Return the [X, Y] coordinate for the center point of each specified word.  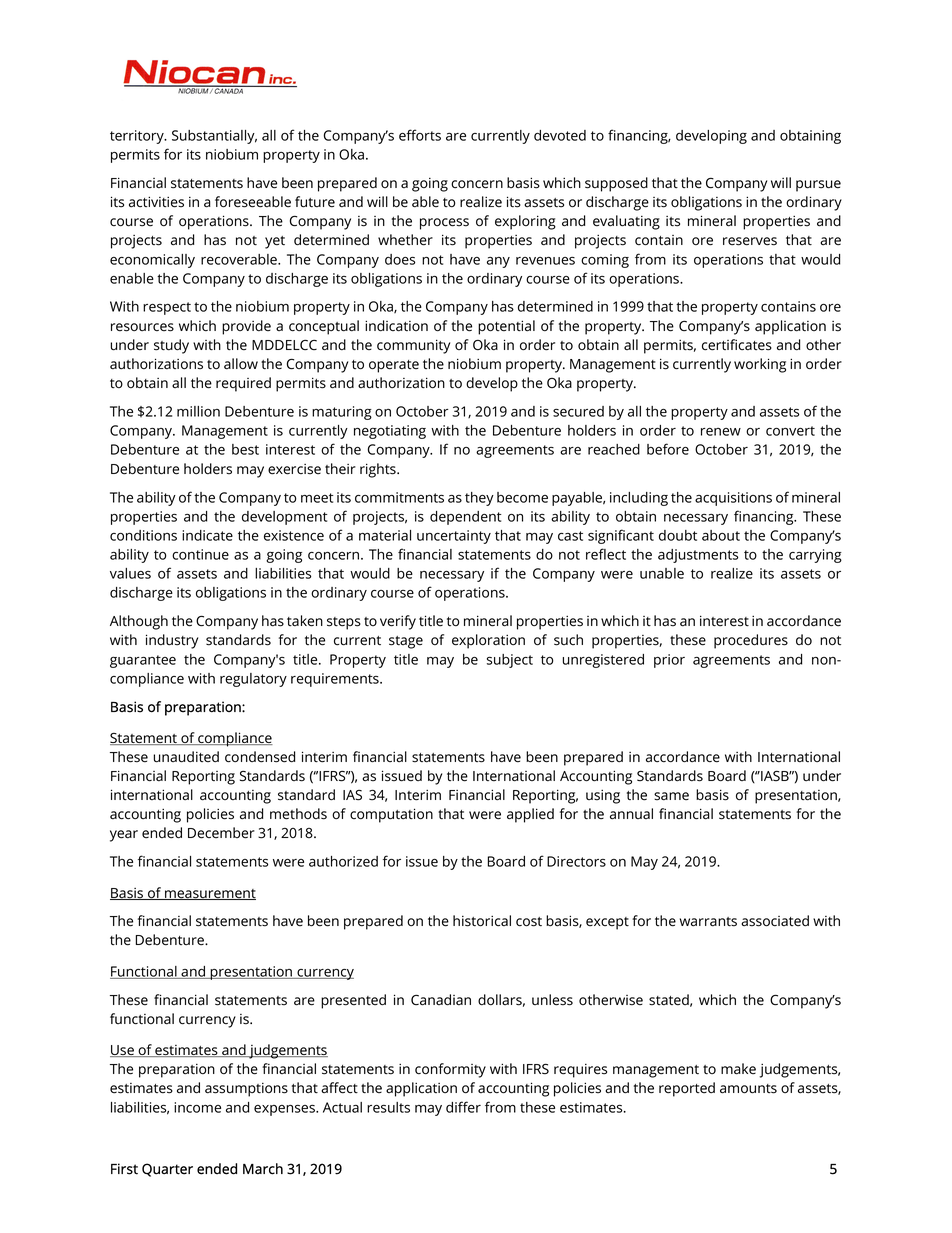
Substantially [214, 137]
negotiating [390, 432]
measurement [209, 894]
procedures [751, 641]
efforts [420, 135]
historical [482, 921]
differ [463, 1107]
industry [172, 641]
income [197, 1107]
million [198, 411]
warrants [708, 922]
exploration [488, 641]
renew [721, 432]
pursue [818, 186]
